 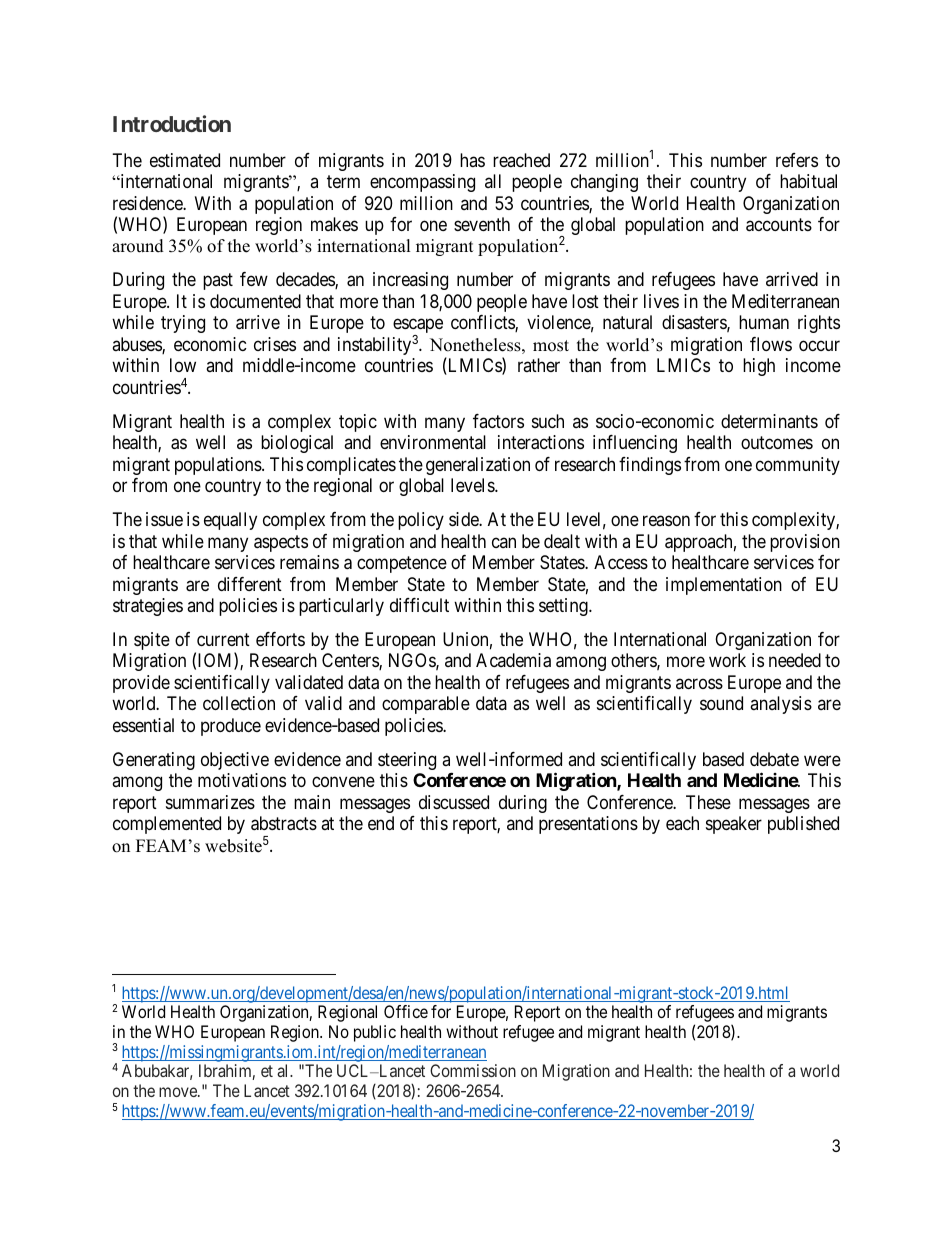 I want to click on published, so click(x=803, y=825).
